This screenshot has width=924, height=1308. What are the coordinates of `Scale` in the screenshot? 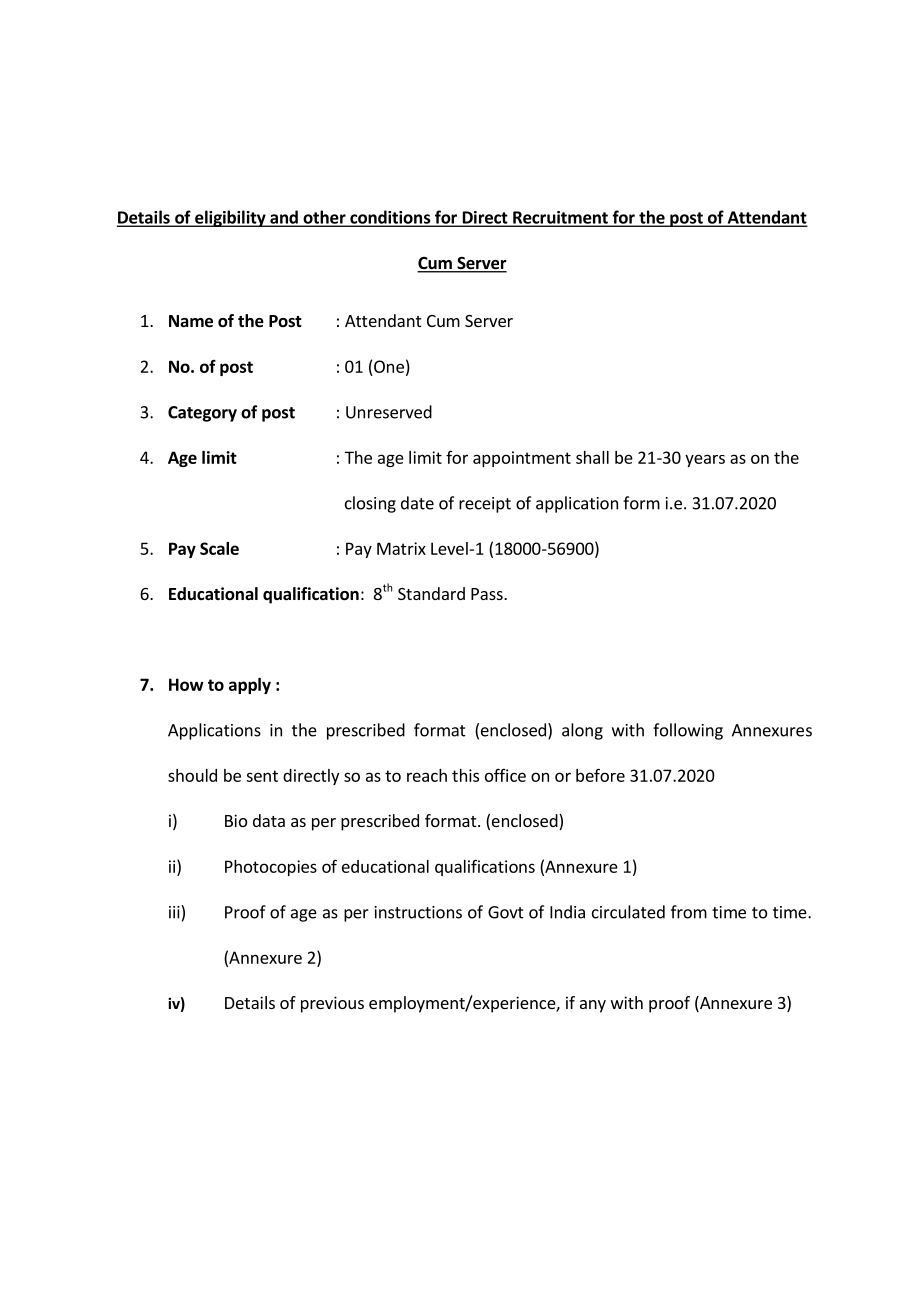 It's located at (219, 548).
